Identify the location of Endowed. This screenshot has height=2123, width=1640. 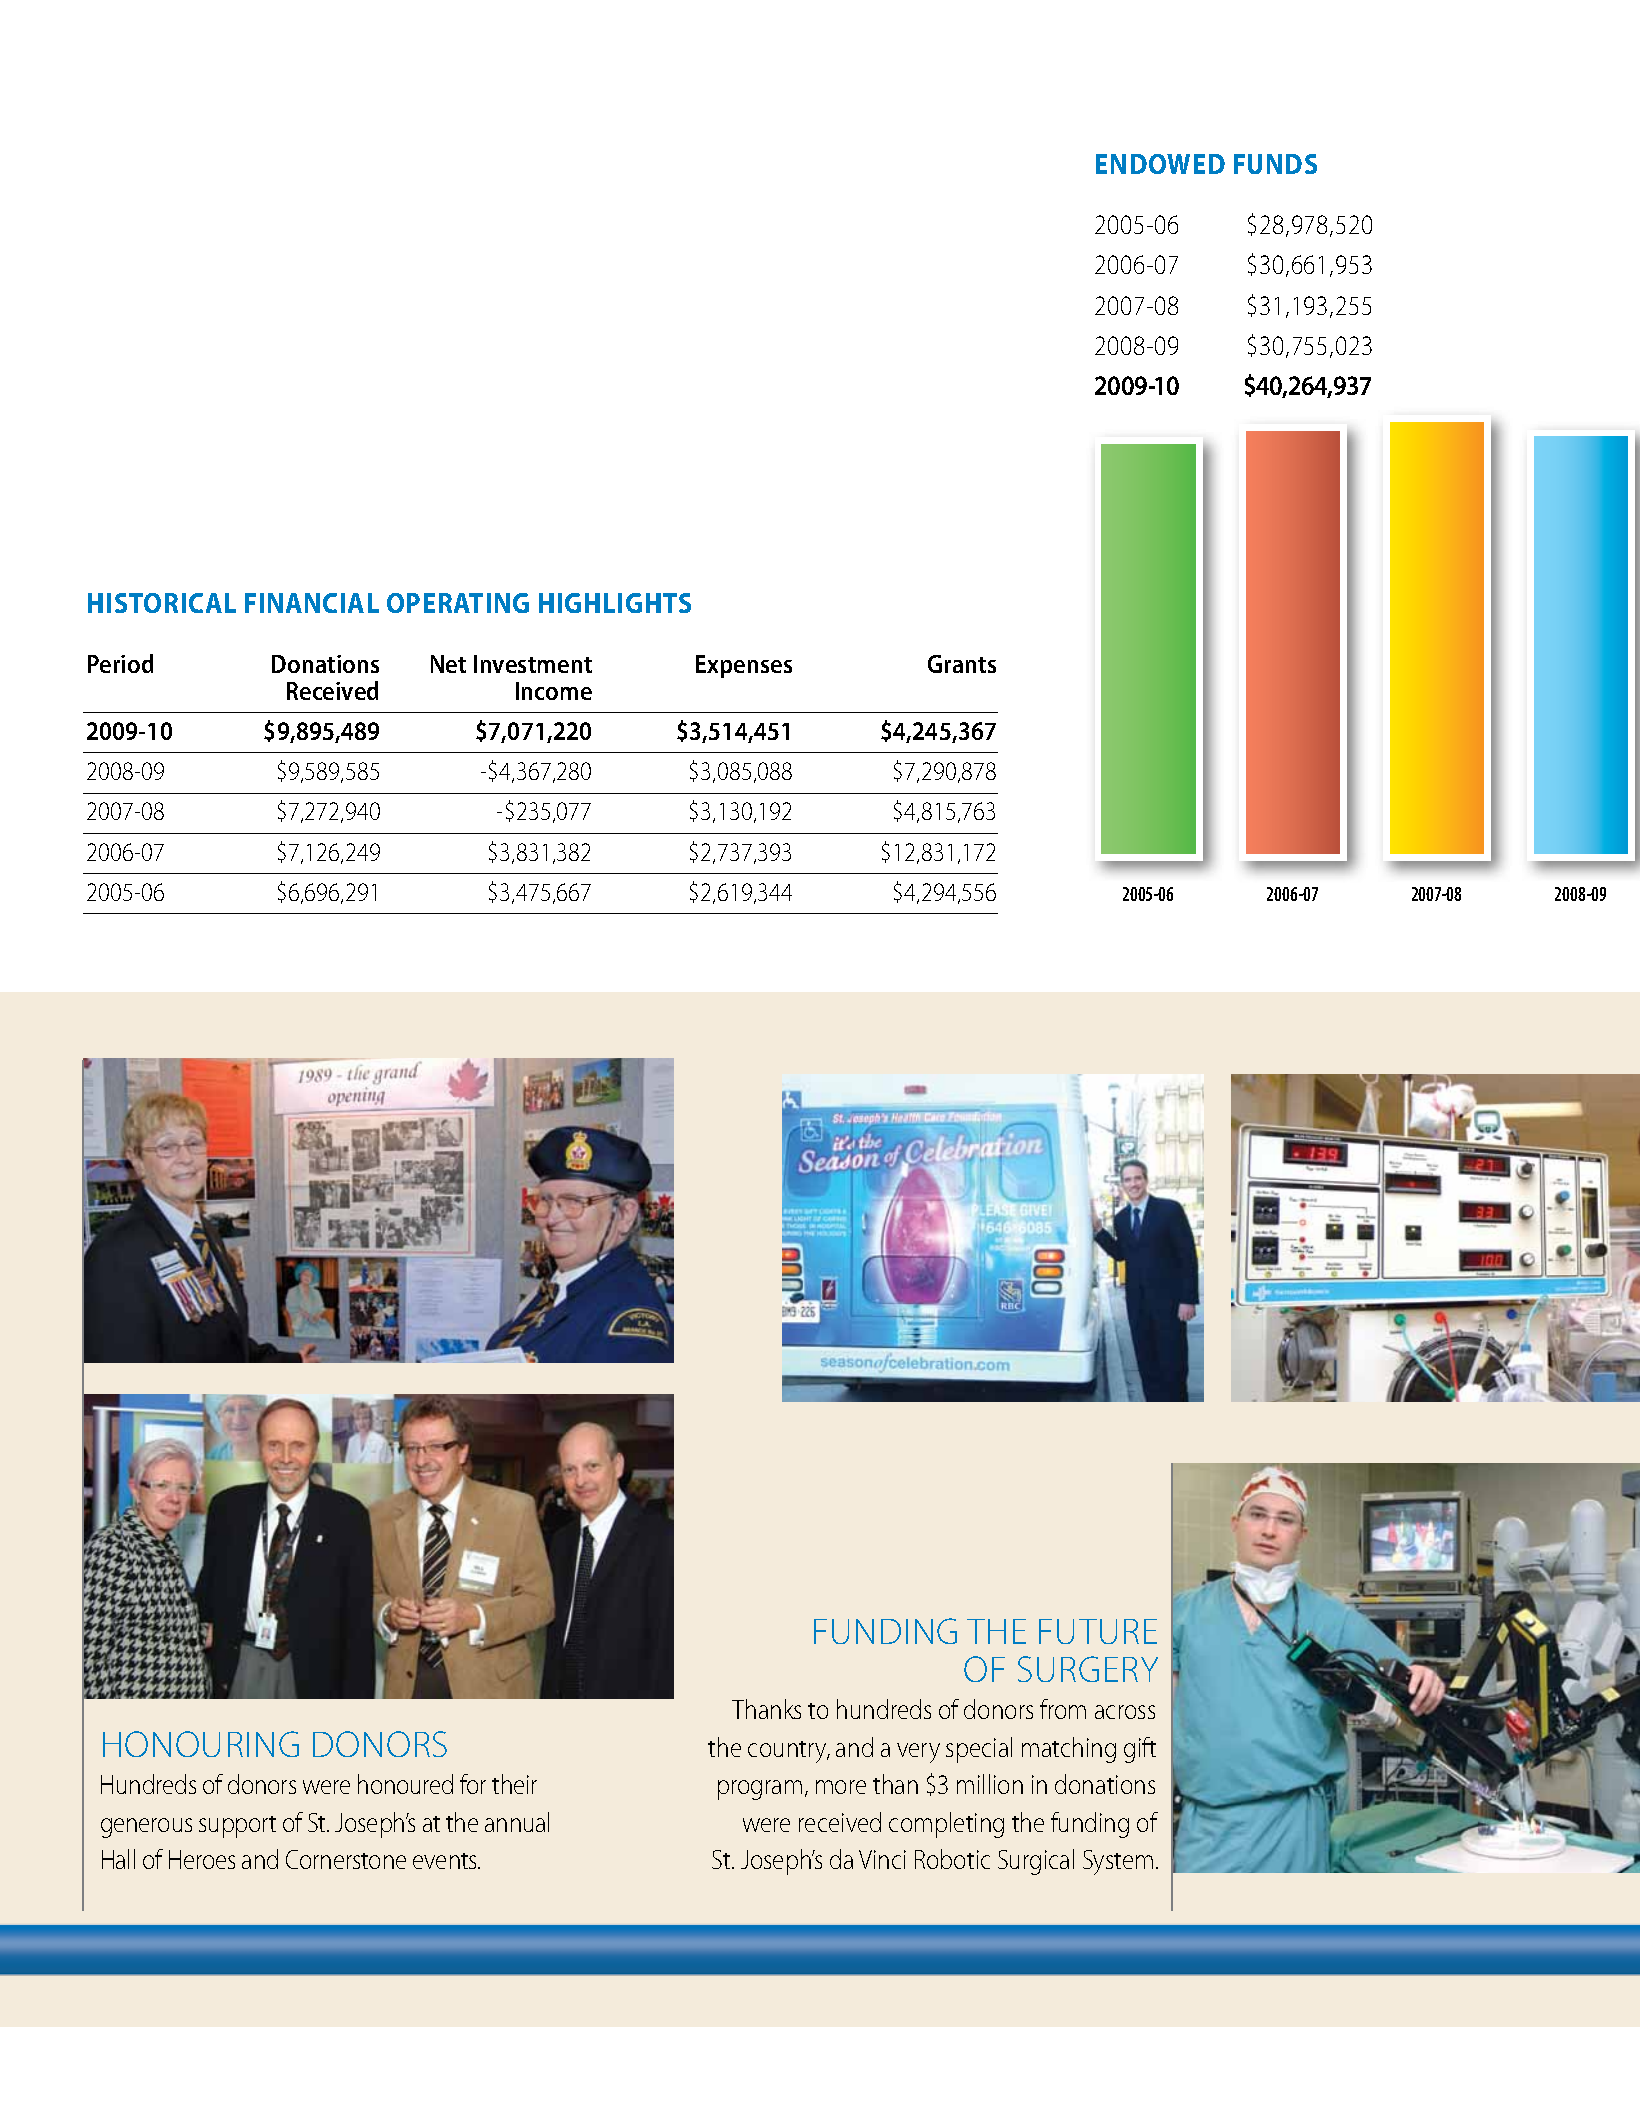
(1160, 164).
